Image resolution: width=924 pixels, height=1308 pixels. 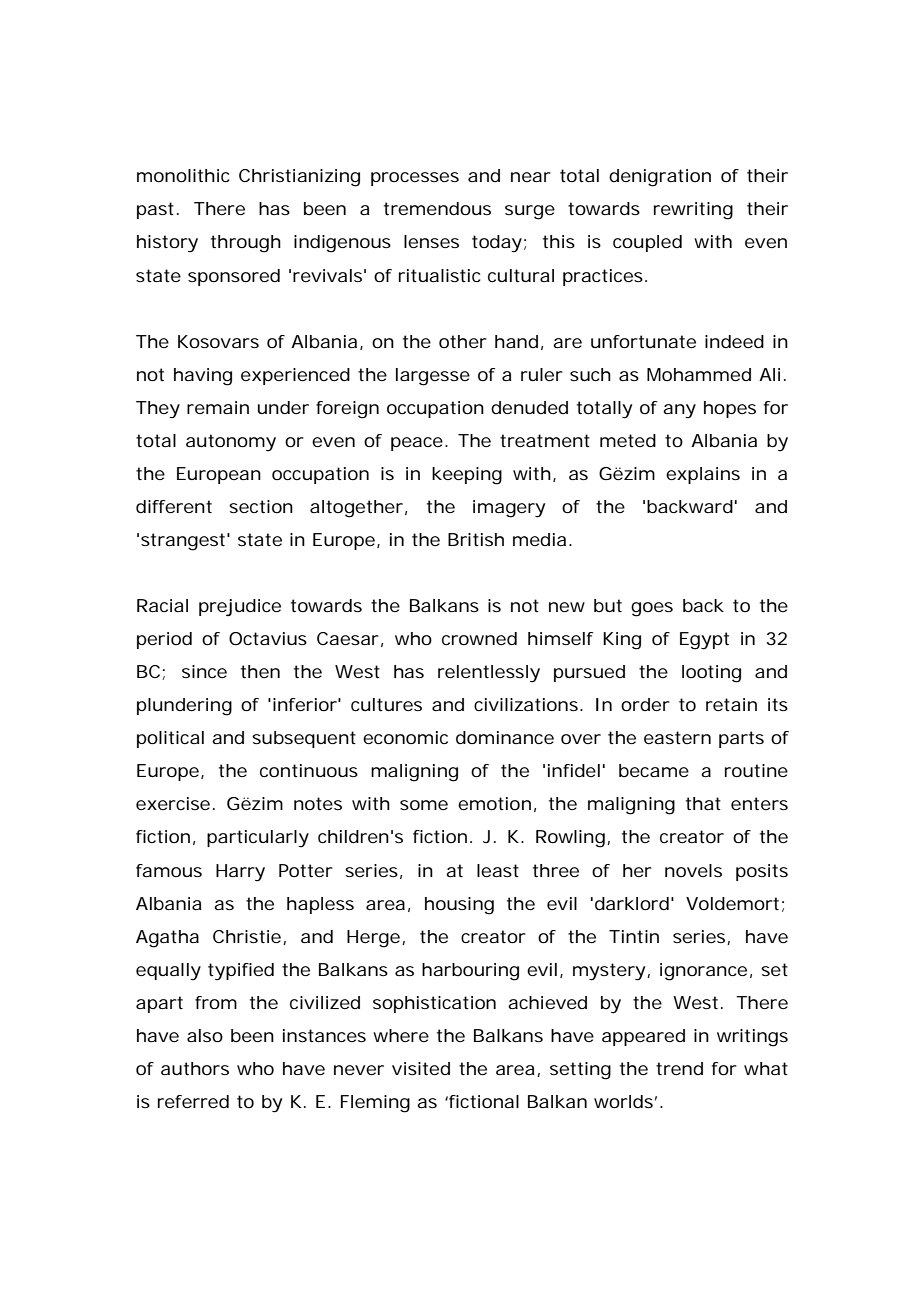 I want to click on through, so click(x=246, y=244).
